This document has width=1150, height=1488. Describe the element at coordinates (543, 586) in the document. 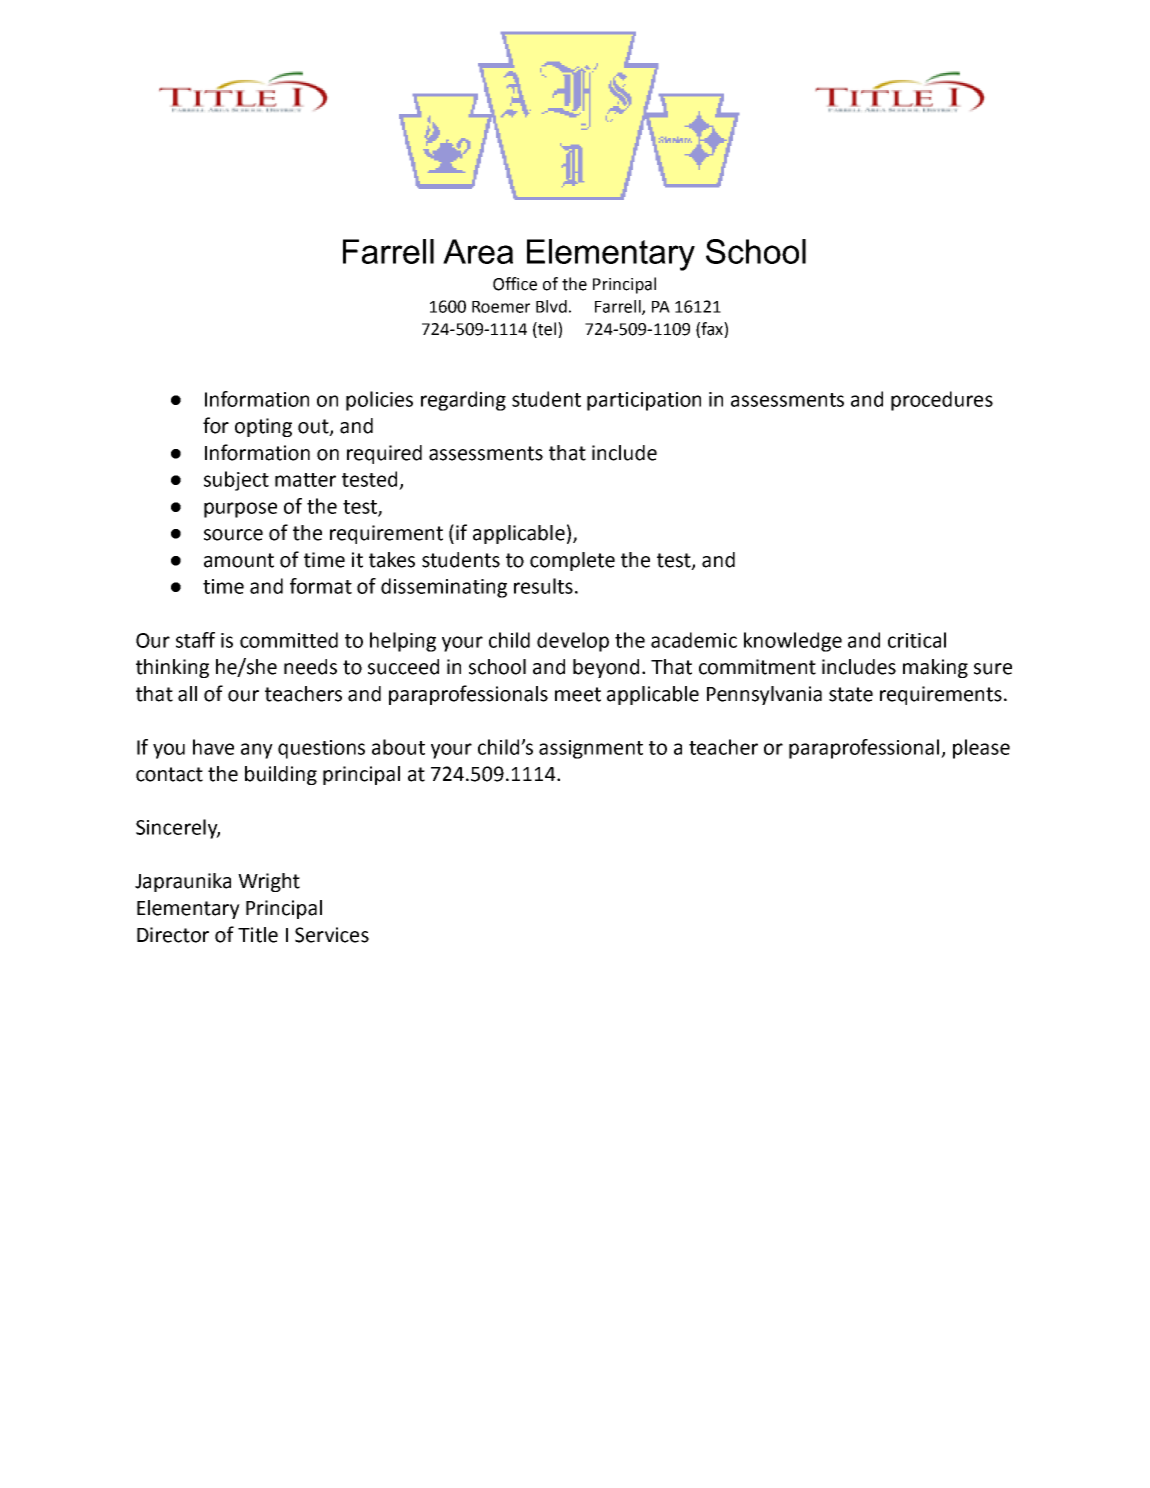

I see `results` at that location.
